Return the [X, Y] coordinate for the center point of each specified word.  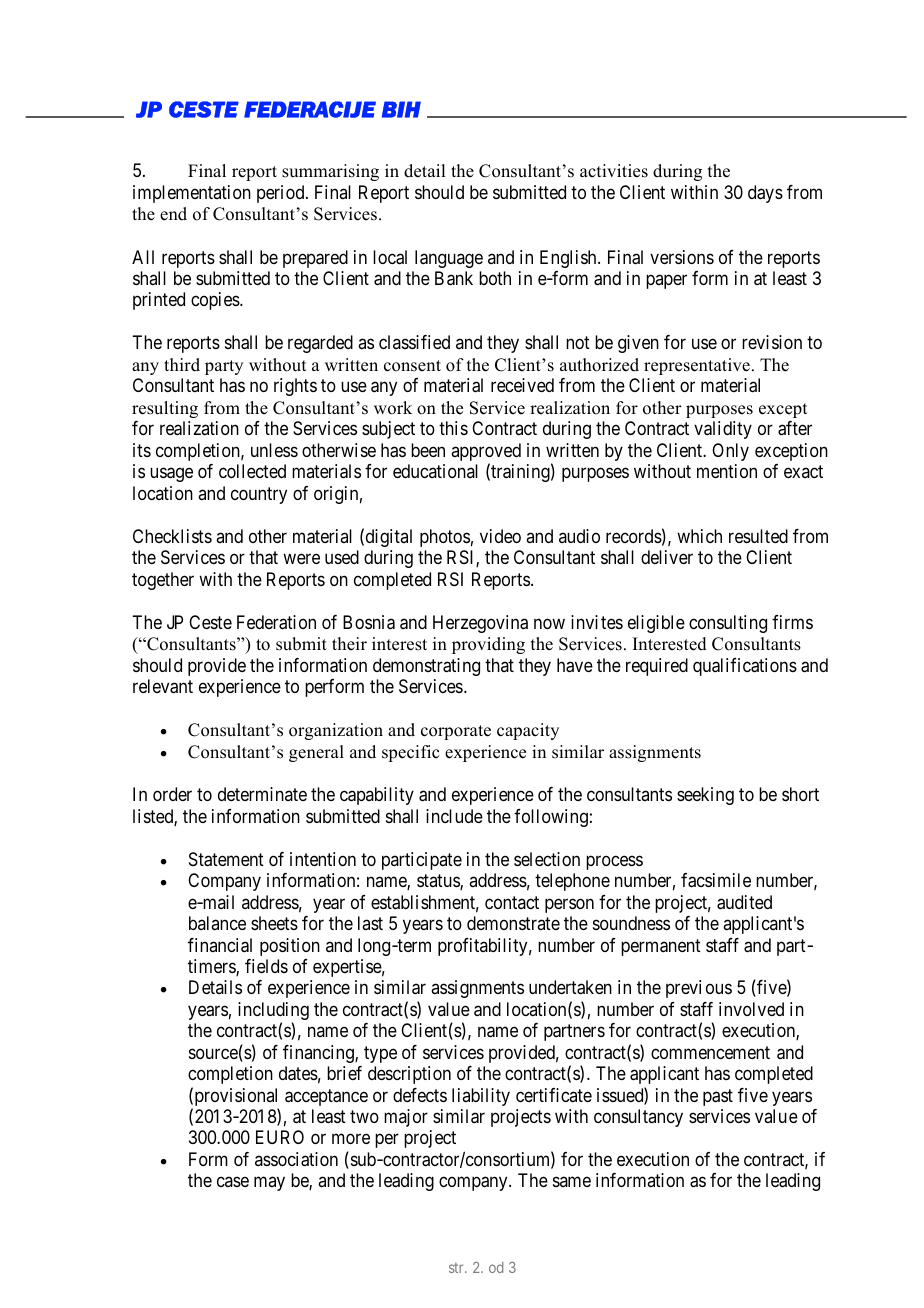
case [233, 1182]
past [718, 1097]
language [449, 259]
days [765, 194]
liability [481, 1097]
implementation [192, 194]
